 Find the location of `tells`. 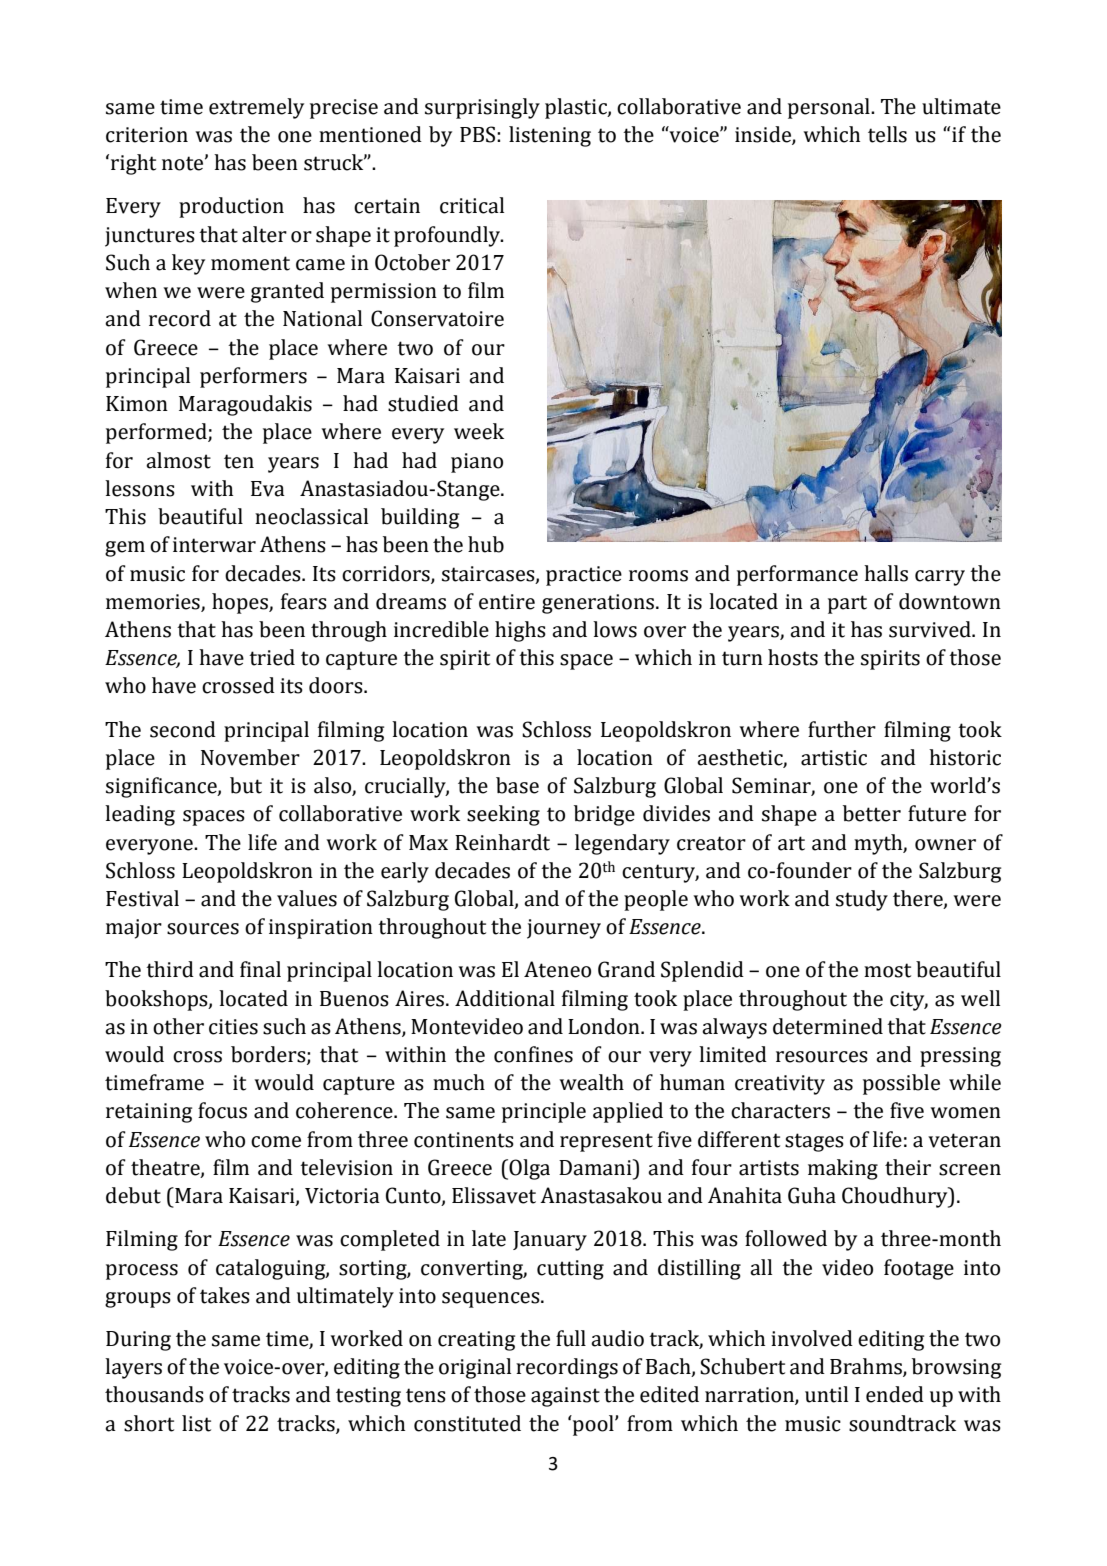

tells is located at coordinates (887, 134).
